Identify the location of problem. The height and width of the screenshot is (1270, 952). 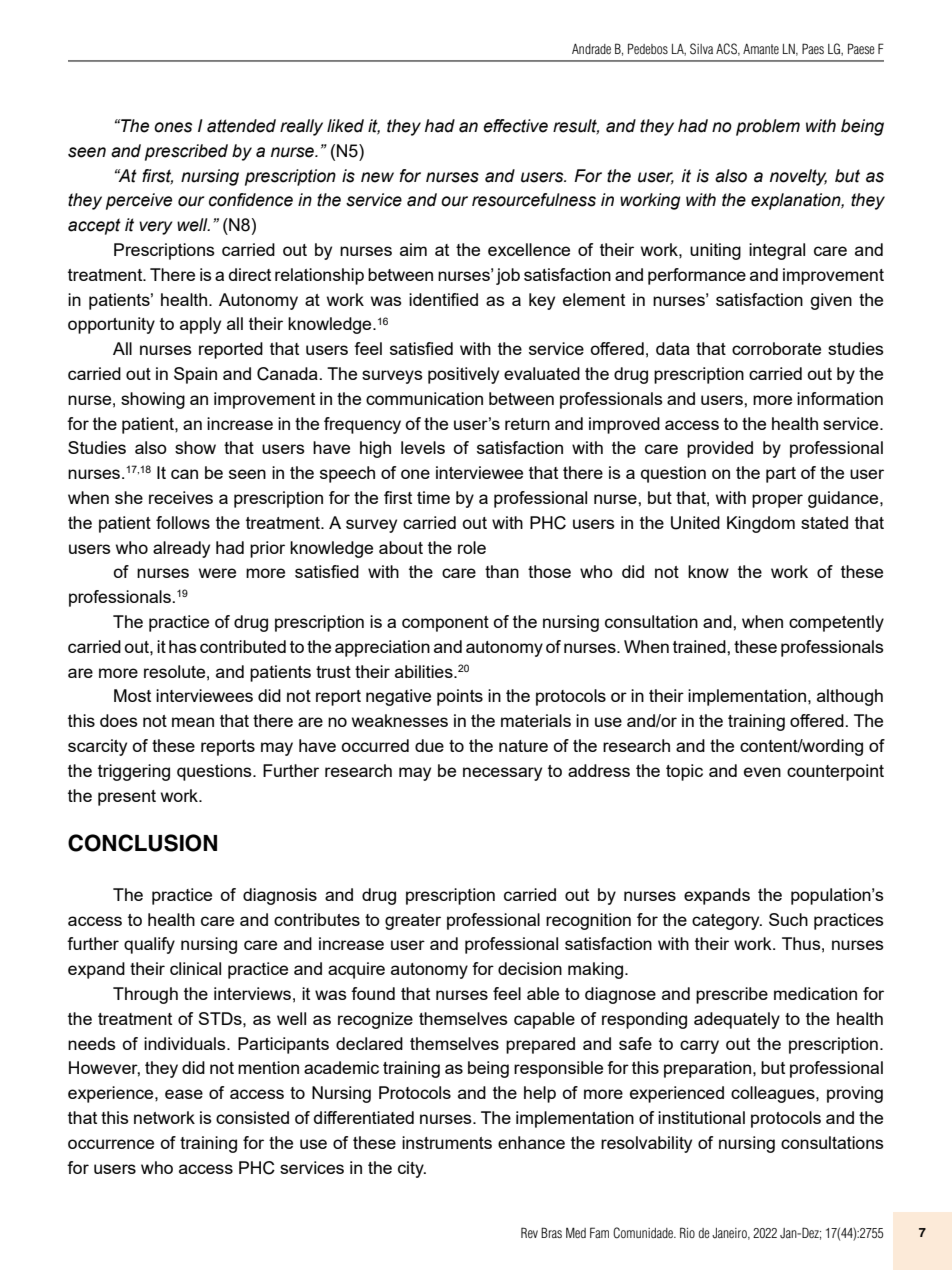
(768, 127).
